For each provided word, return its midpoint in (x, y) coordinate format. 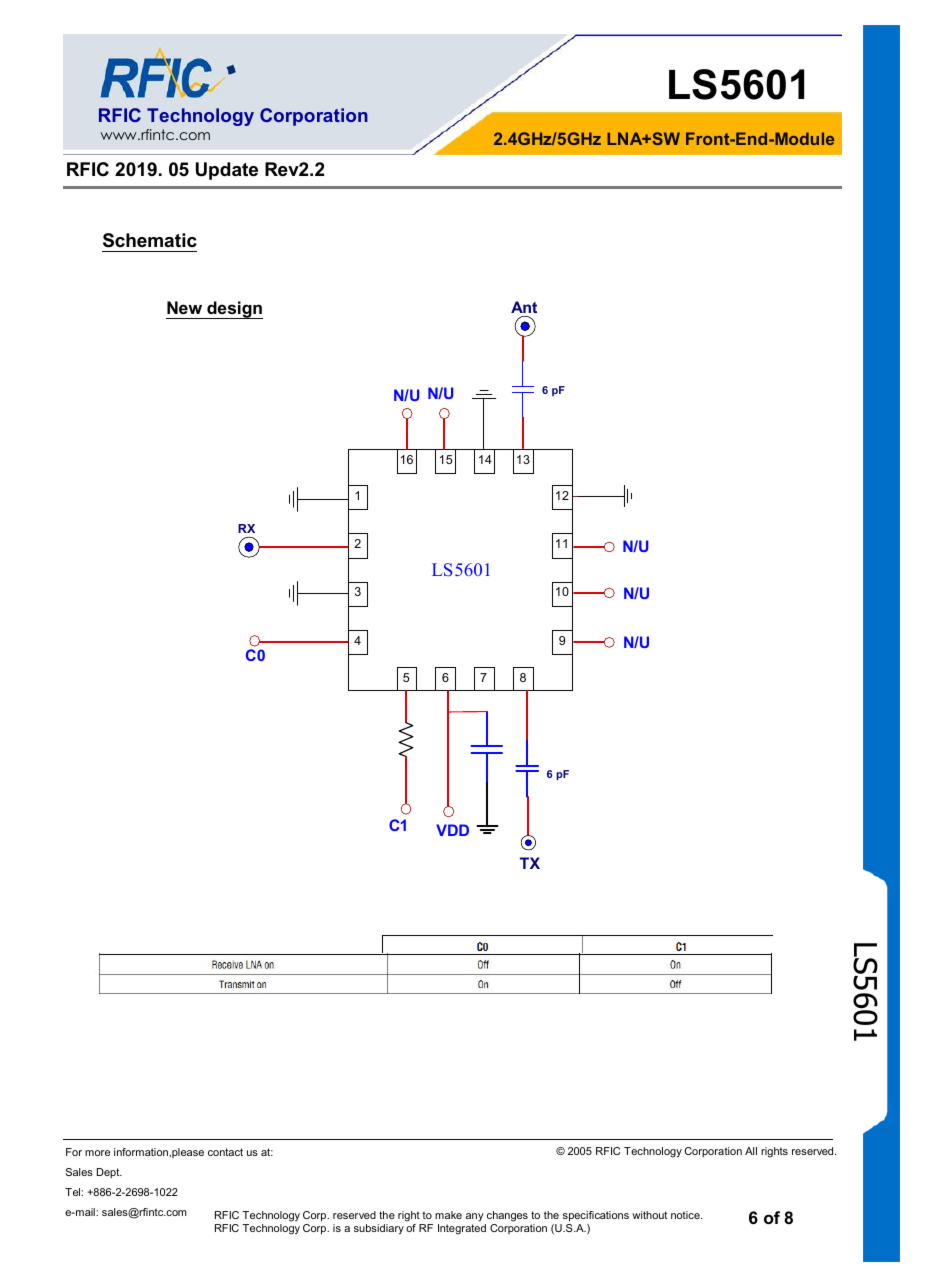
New (184, 307)
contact (225, 1152)
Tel (73, 1192)
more (97, 1153)
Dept (109, 1173)
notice (686, 1215)
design (234, 310)
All (751, 1151)
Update (227, 171)
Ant (524, 309)
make (448, 1215)
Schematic (150, 240)
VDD (452, 830)
